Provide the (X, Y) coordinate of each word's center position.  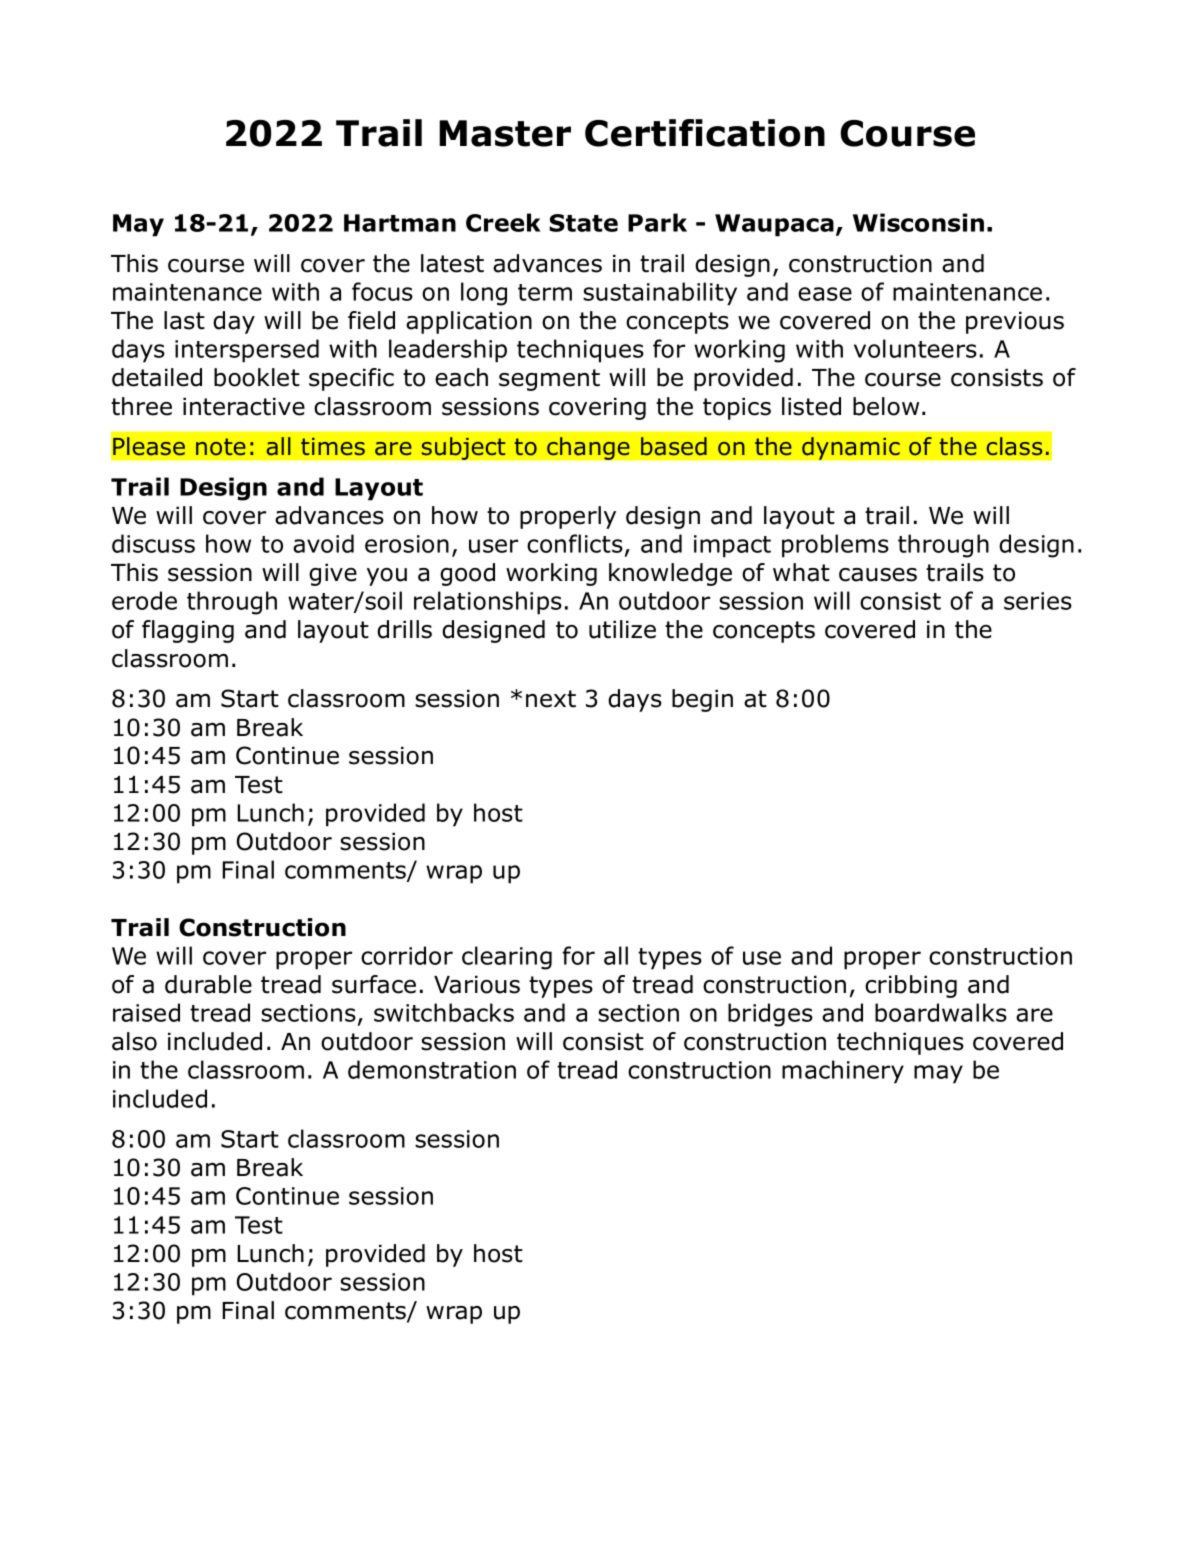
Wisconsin (918, 222)
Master (505, 133)
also (134, 1041)
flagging (188, 631)
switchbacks (444, 1012)
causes (878, 575)
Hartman (400, 223)
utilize (622, 629)
